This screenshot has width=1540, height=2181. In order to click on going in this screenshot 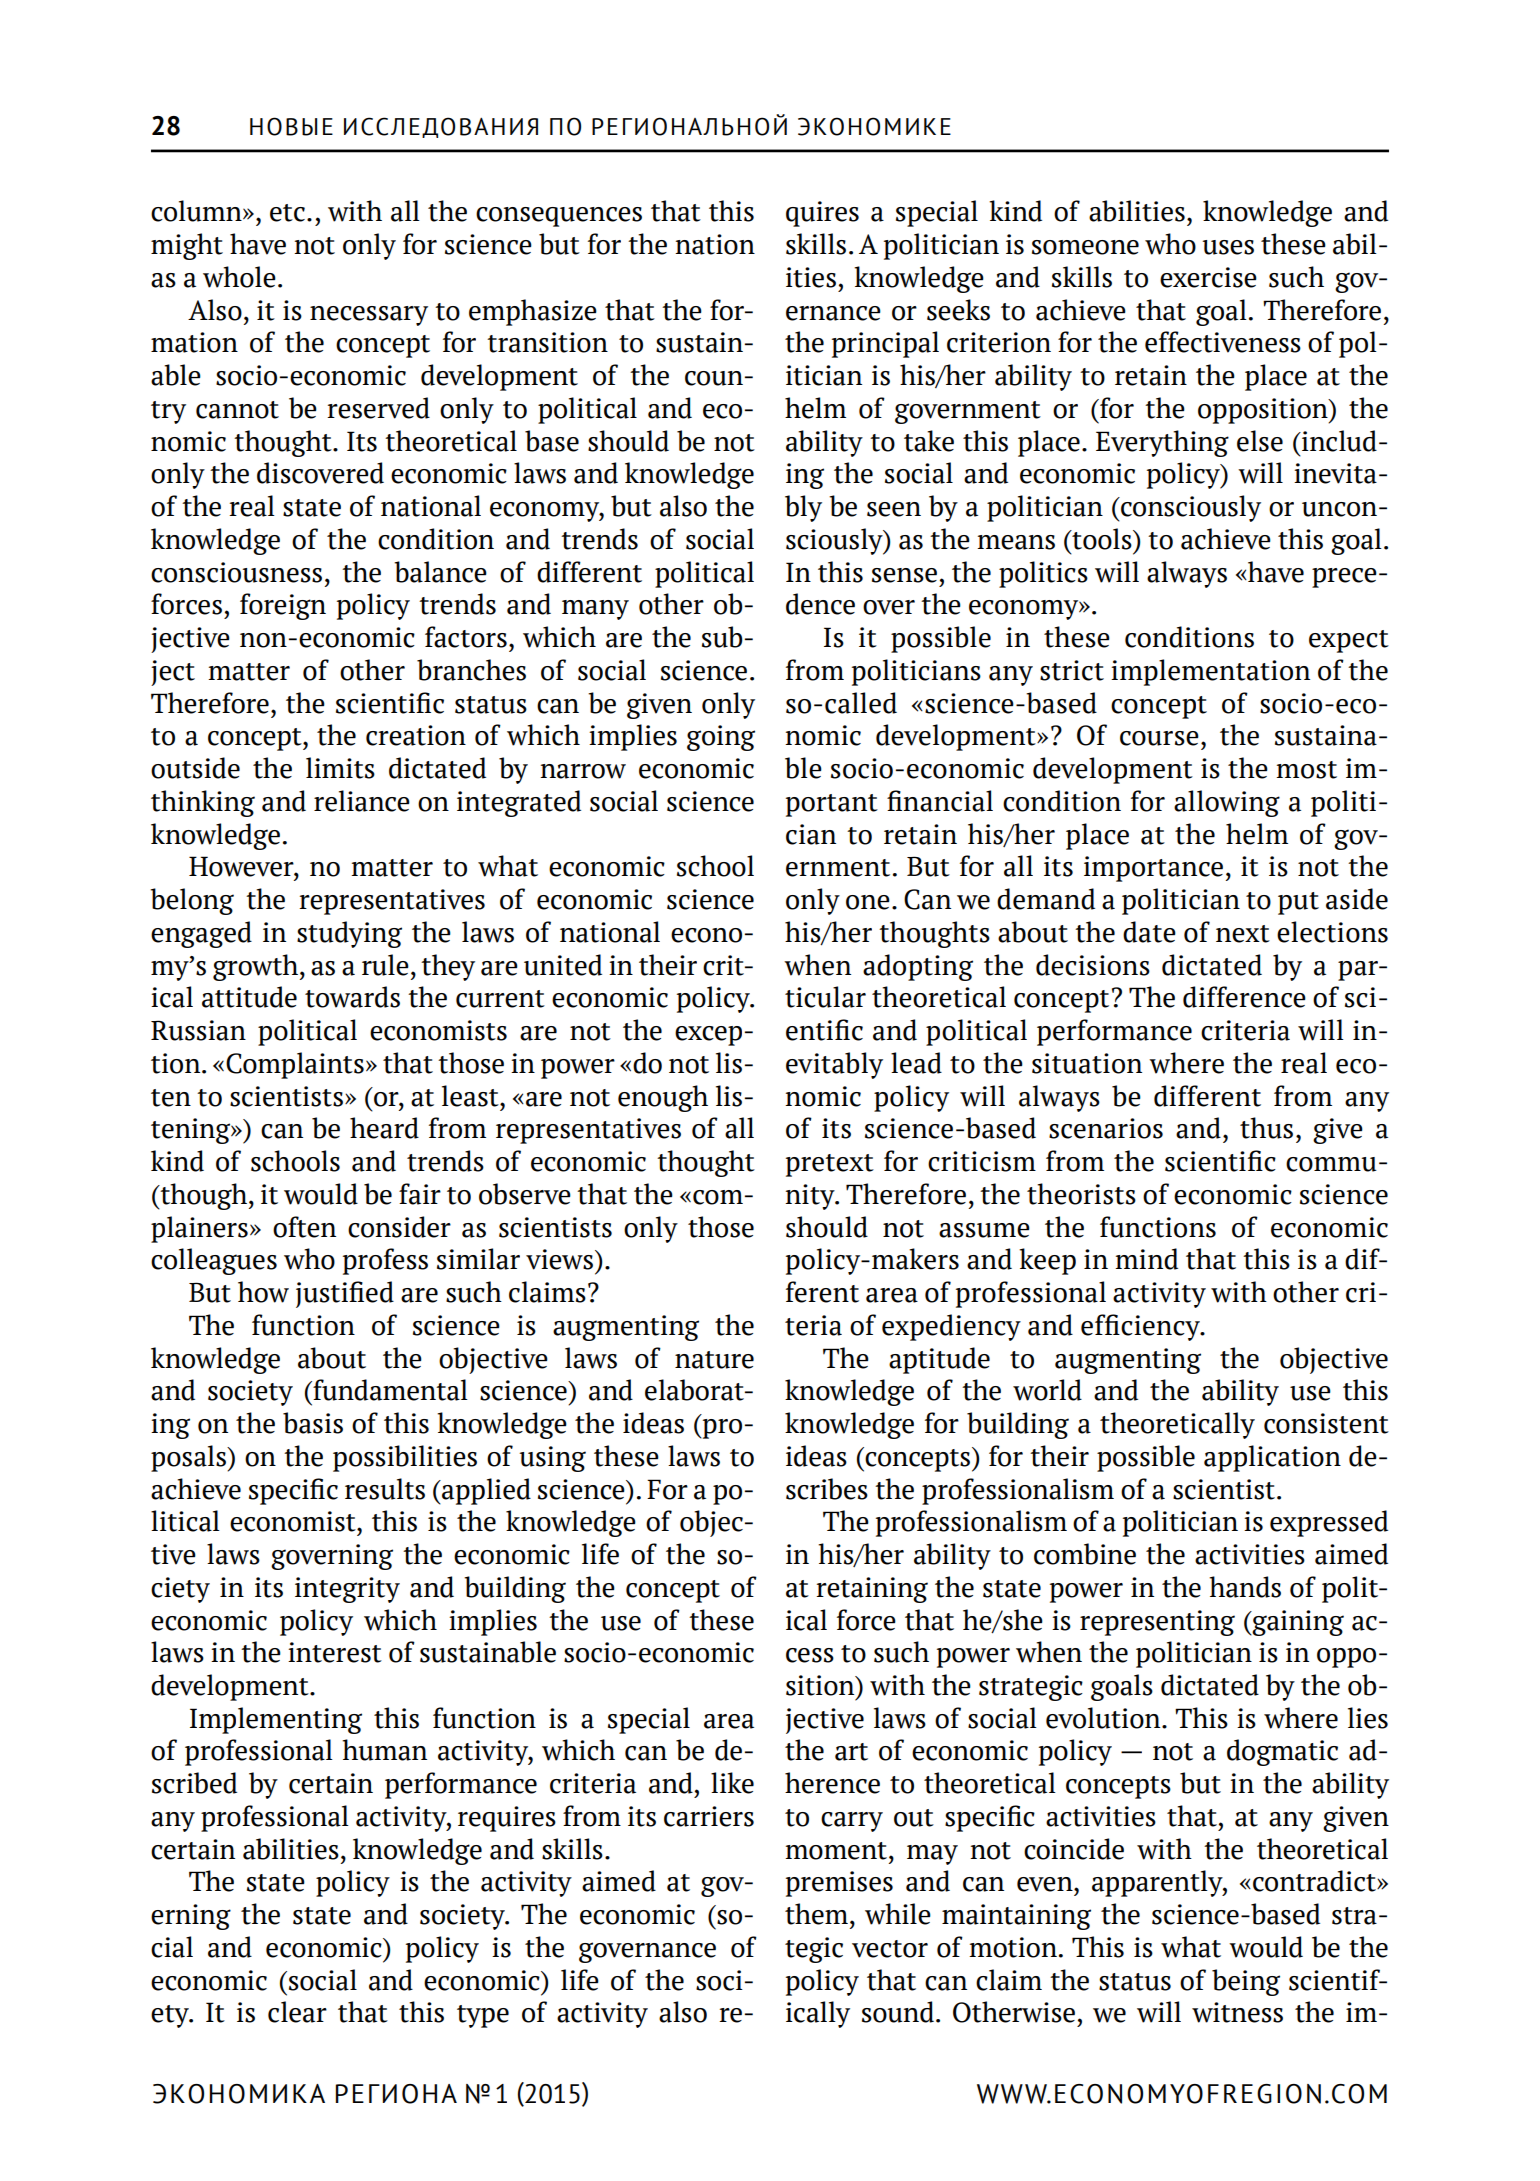, I will do `click(721, 738)`.
